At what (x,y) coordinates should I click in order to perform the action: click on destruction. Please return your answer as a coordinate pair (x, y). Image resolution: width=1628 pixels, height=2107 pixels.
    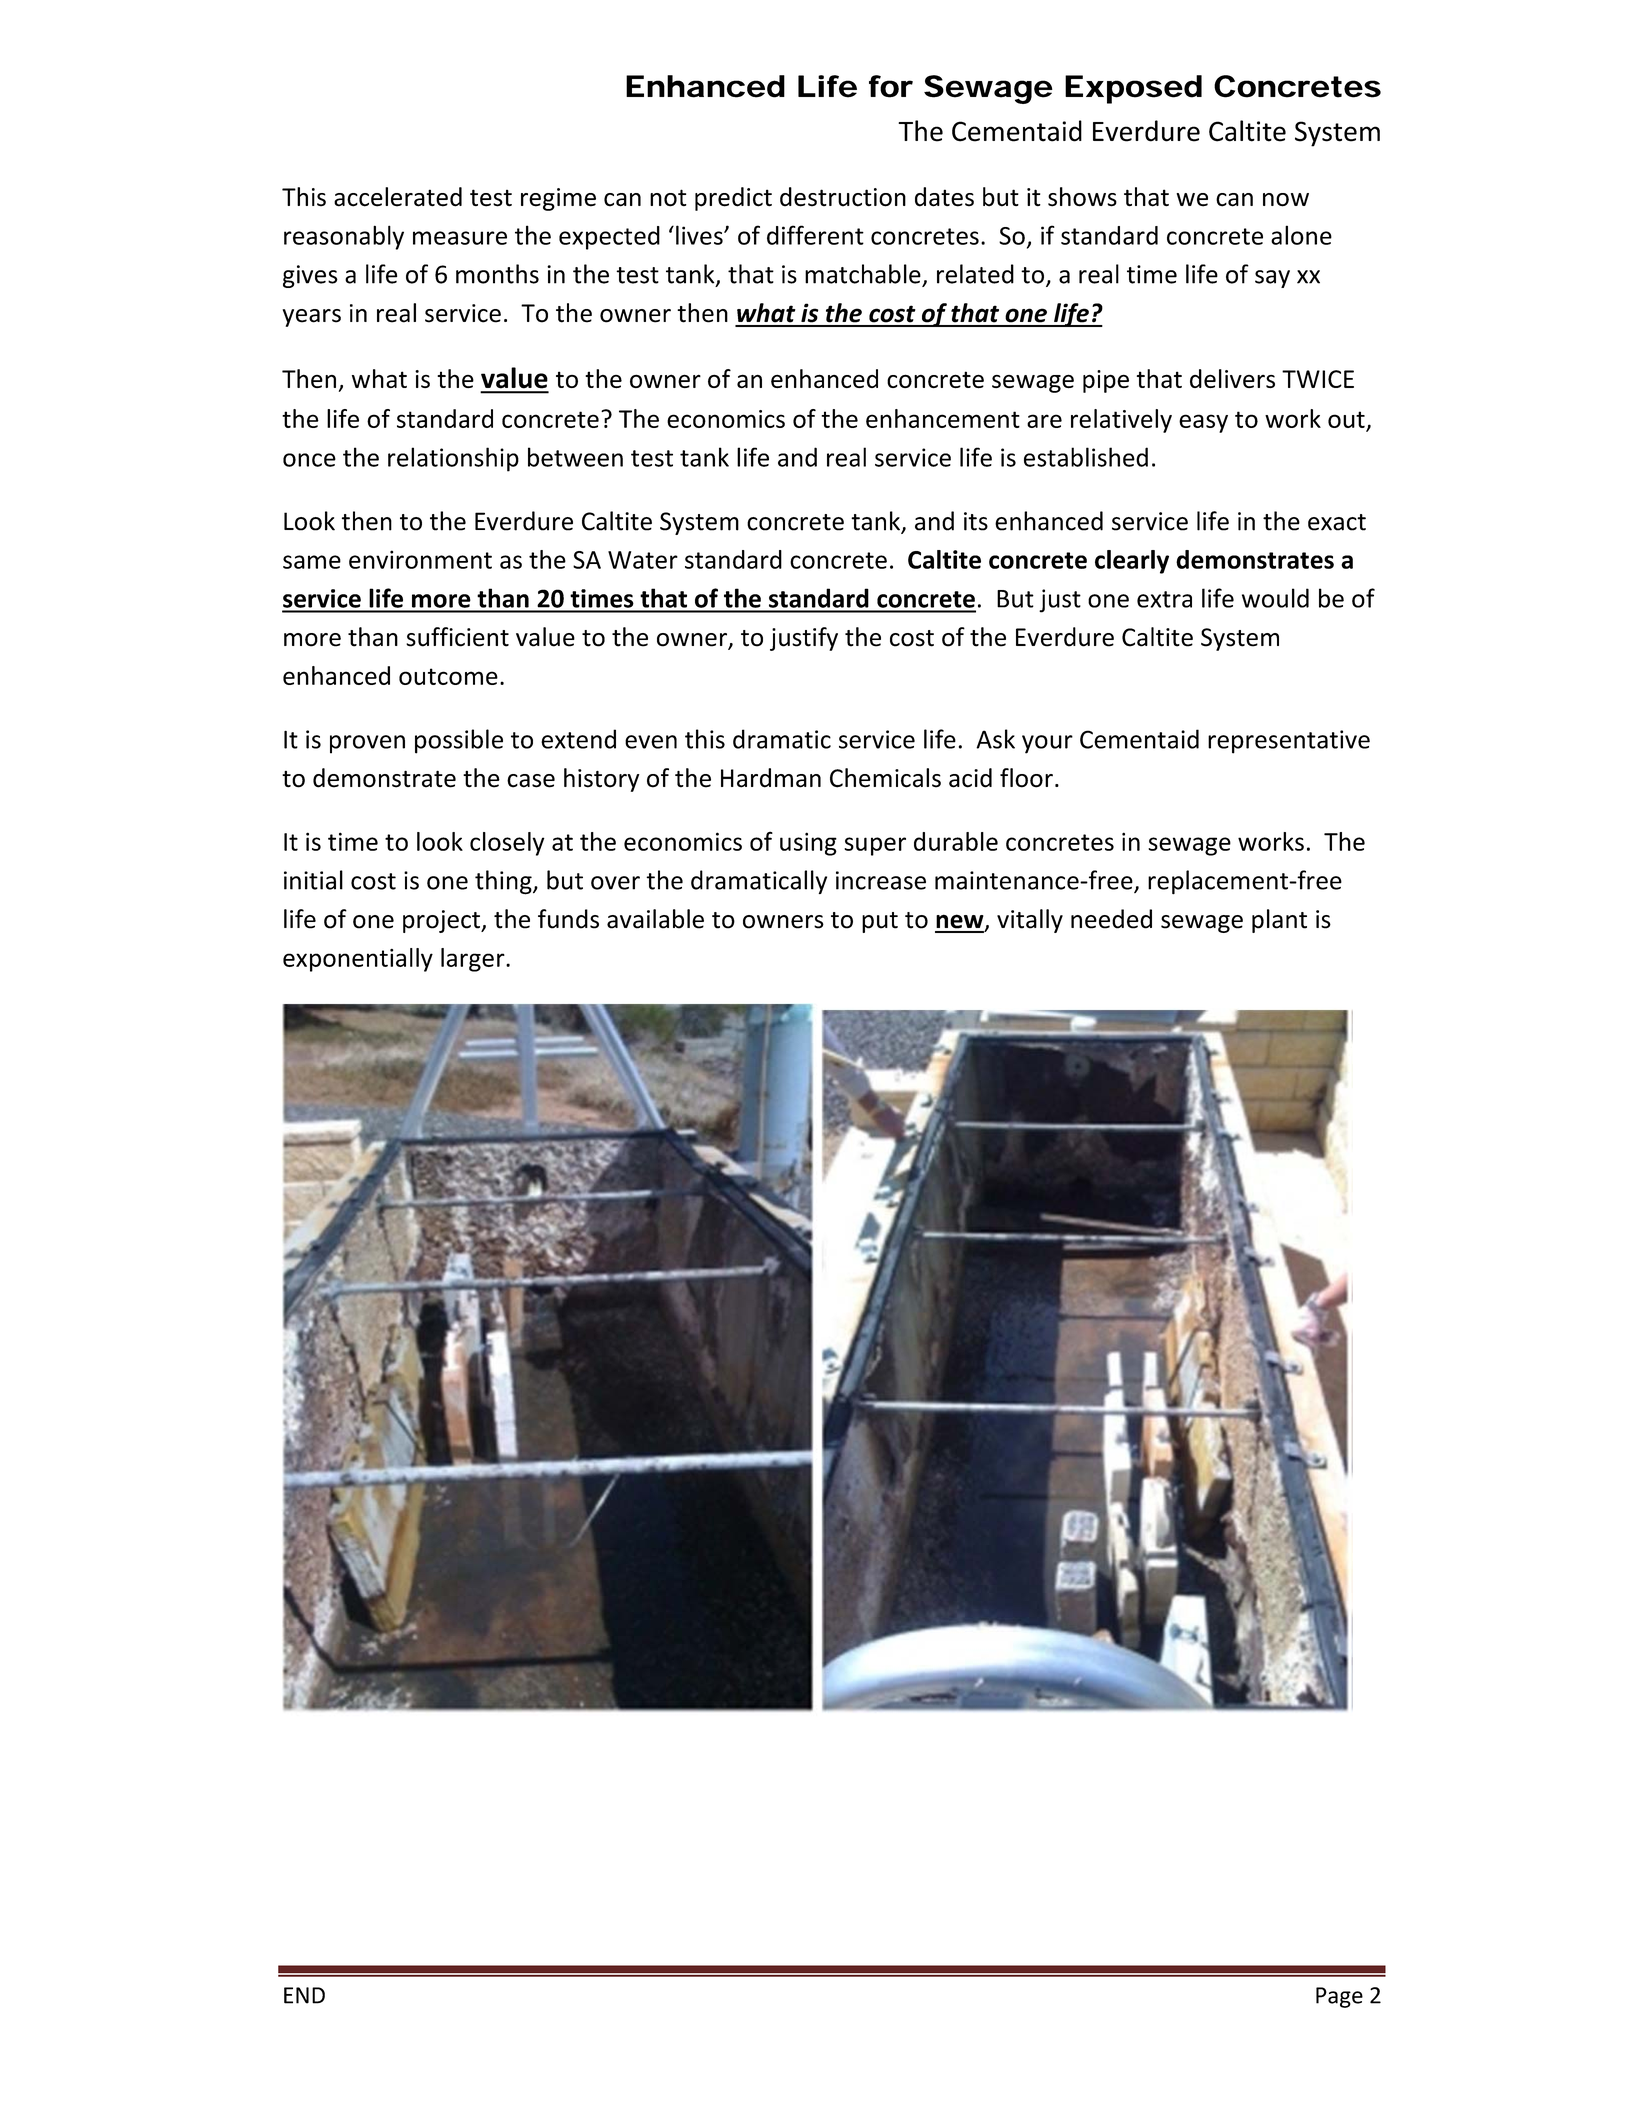
    Looking at the image, I should click on (843, 197).
